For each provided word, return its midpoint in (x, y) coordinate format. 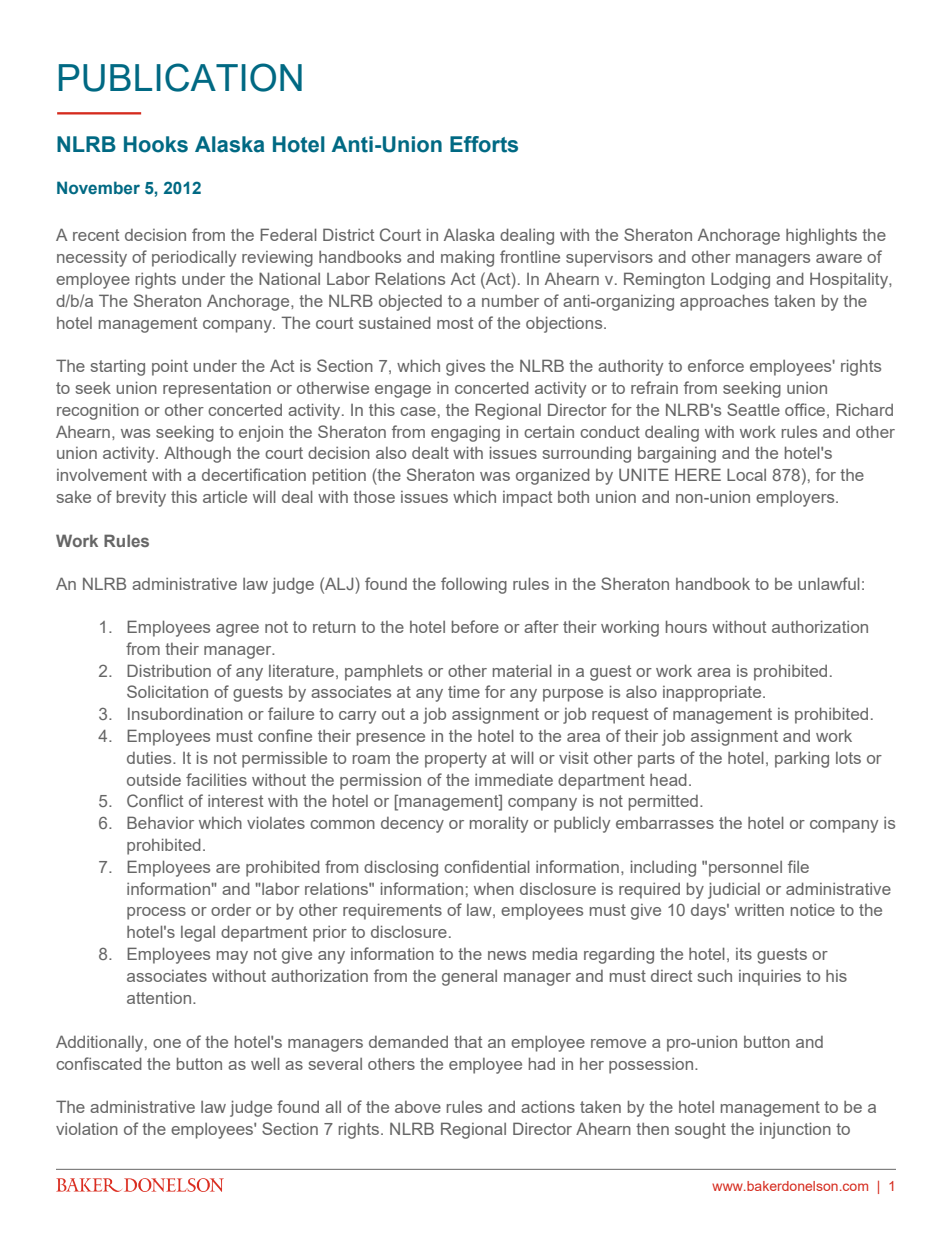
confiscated (99, 1063)
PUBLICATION (180, 77)
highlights (821, 236)
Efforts (484, 144)
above (418, 1107)
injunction (795, 1130)
